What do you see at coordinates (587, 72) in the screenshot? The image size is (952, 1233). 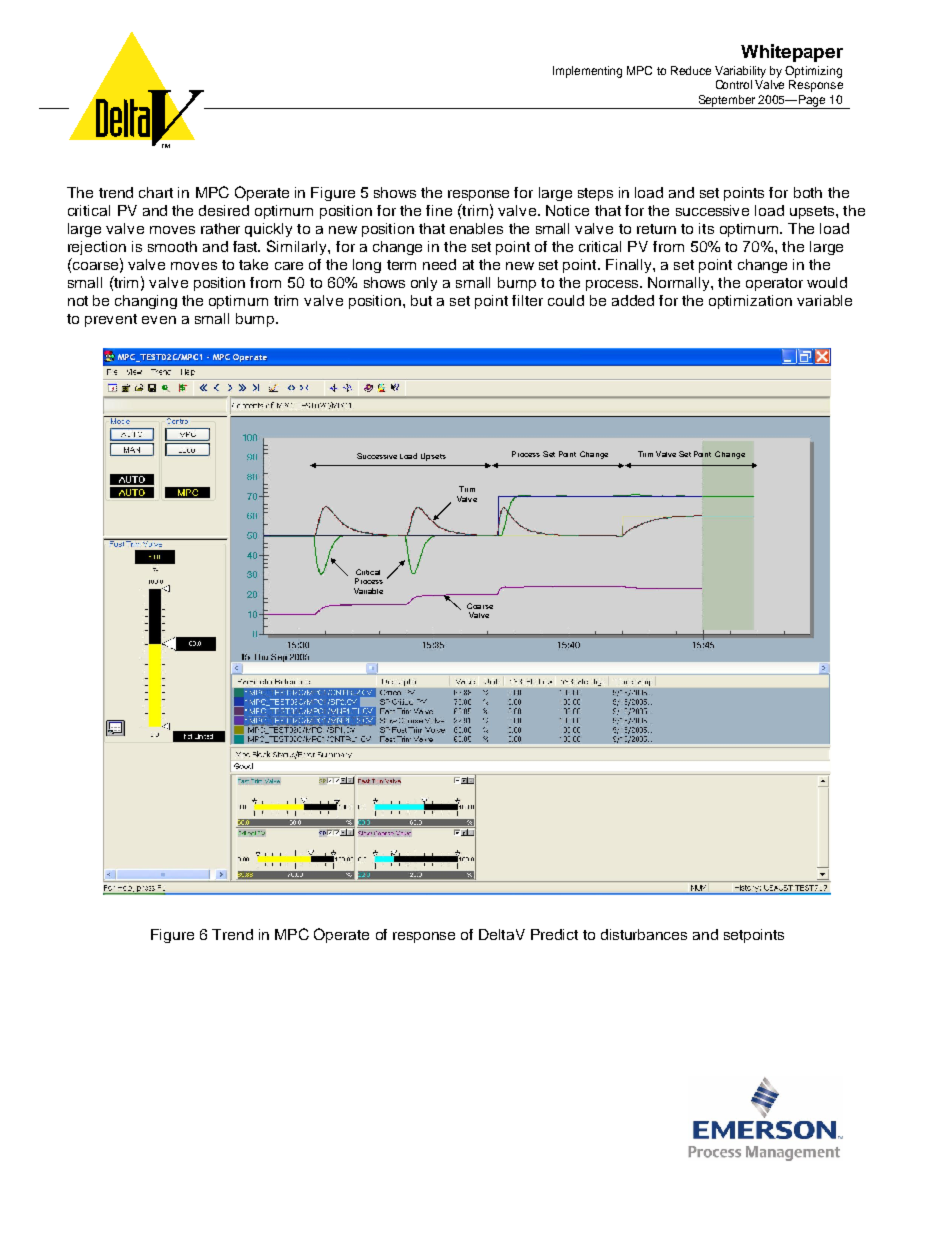 I see `Implementing` at bounding box center [587, 72].
